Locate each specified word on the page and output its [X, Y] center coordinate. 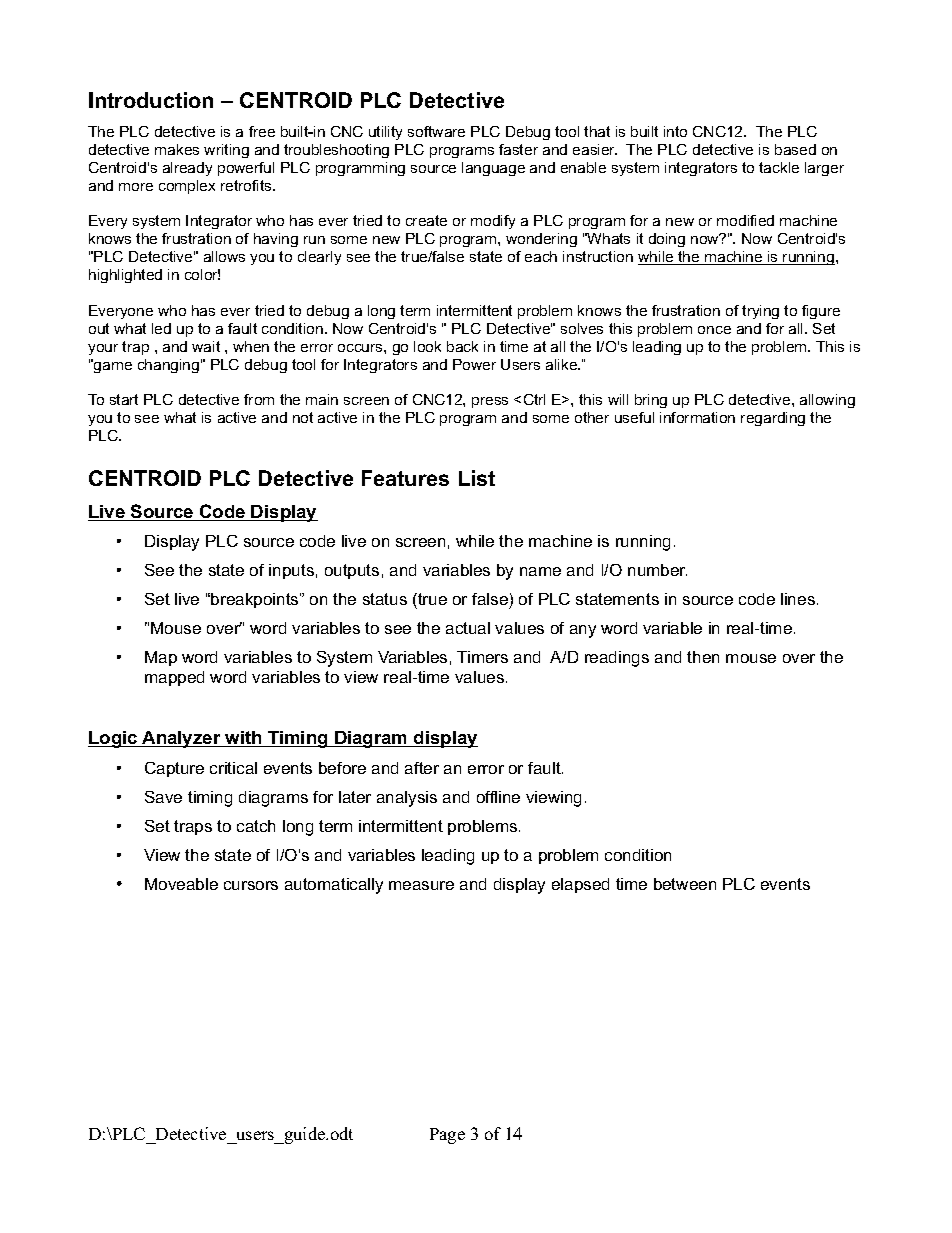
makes [177, 149]
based [795, 149]
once [714, 330]
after [422, 768]
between [685, 884]
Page [447, 1136]
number [657, 570]
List [477, 478]
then [703, 657]
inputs [291, 571]
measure [421, 885]
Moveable [181, 884]
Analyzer [181, 739]
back [462, 346]
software [436, 131]
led [161, 328]
